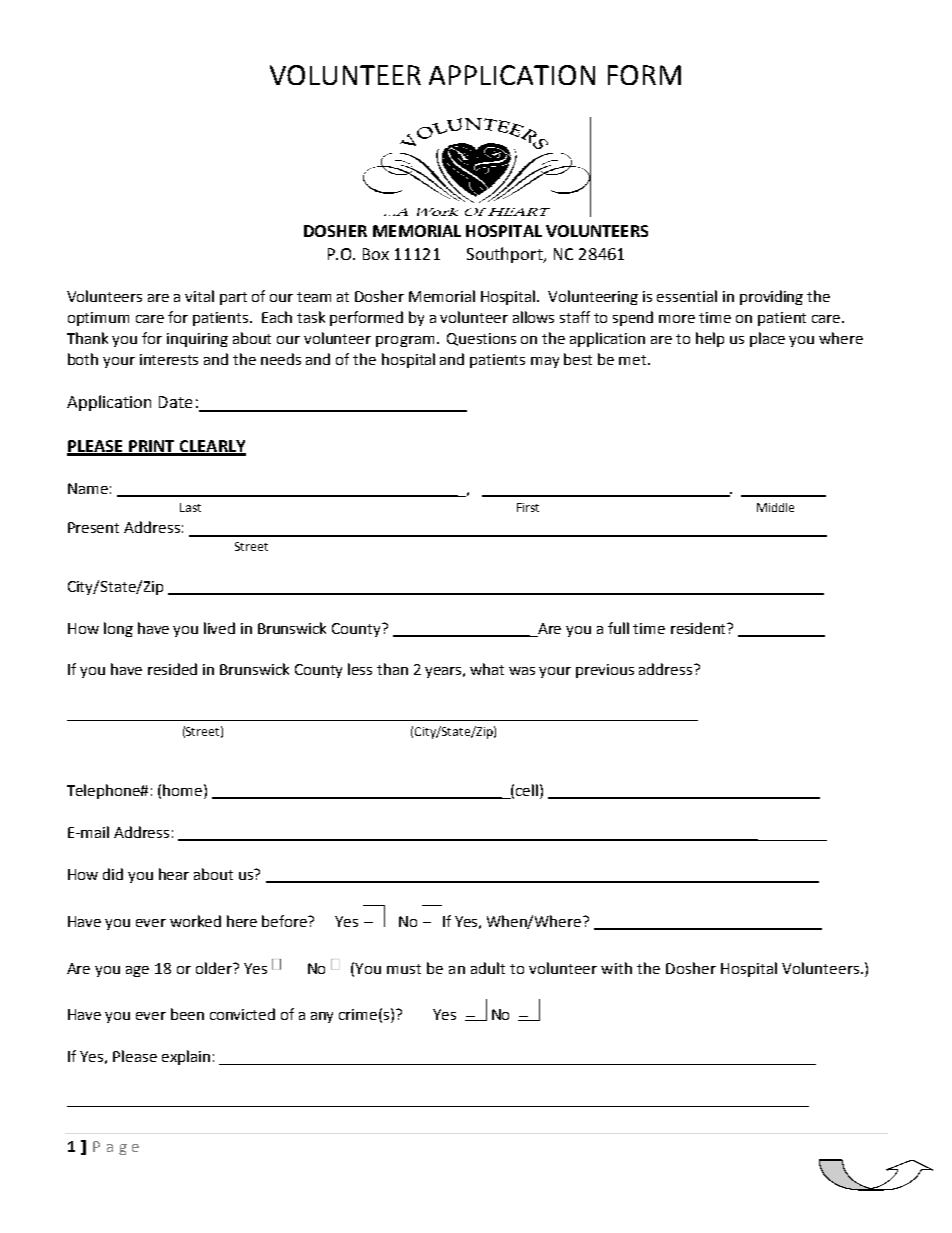 The height and width of the document is (1233, 952). I want to click on vital, so click(199, 296).
